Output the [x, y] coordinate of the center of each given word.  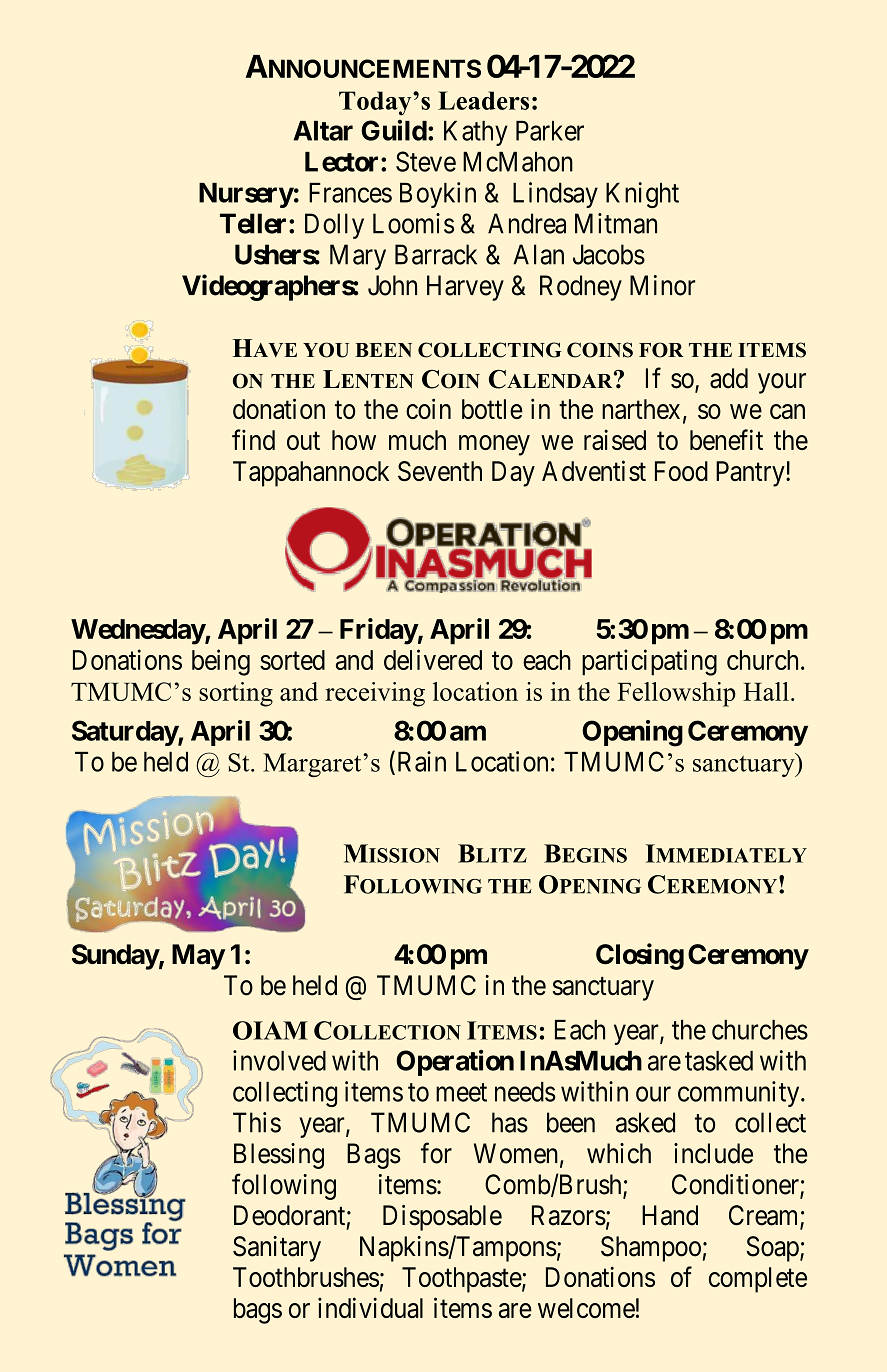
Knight [642, 195]
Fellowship [676, 694]
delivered [433, 659]
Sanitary [277, 1249]
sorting [236, 694]
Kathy [476, 133]
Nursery [246, 195]
